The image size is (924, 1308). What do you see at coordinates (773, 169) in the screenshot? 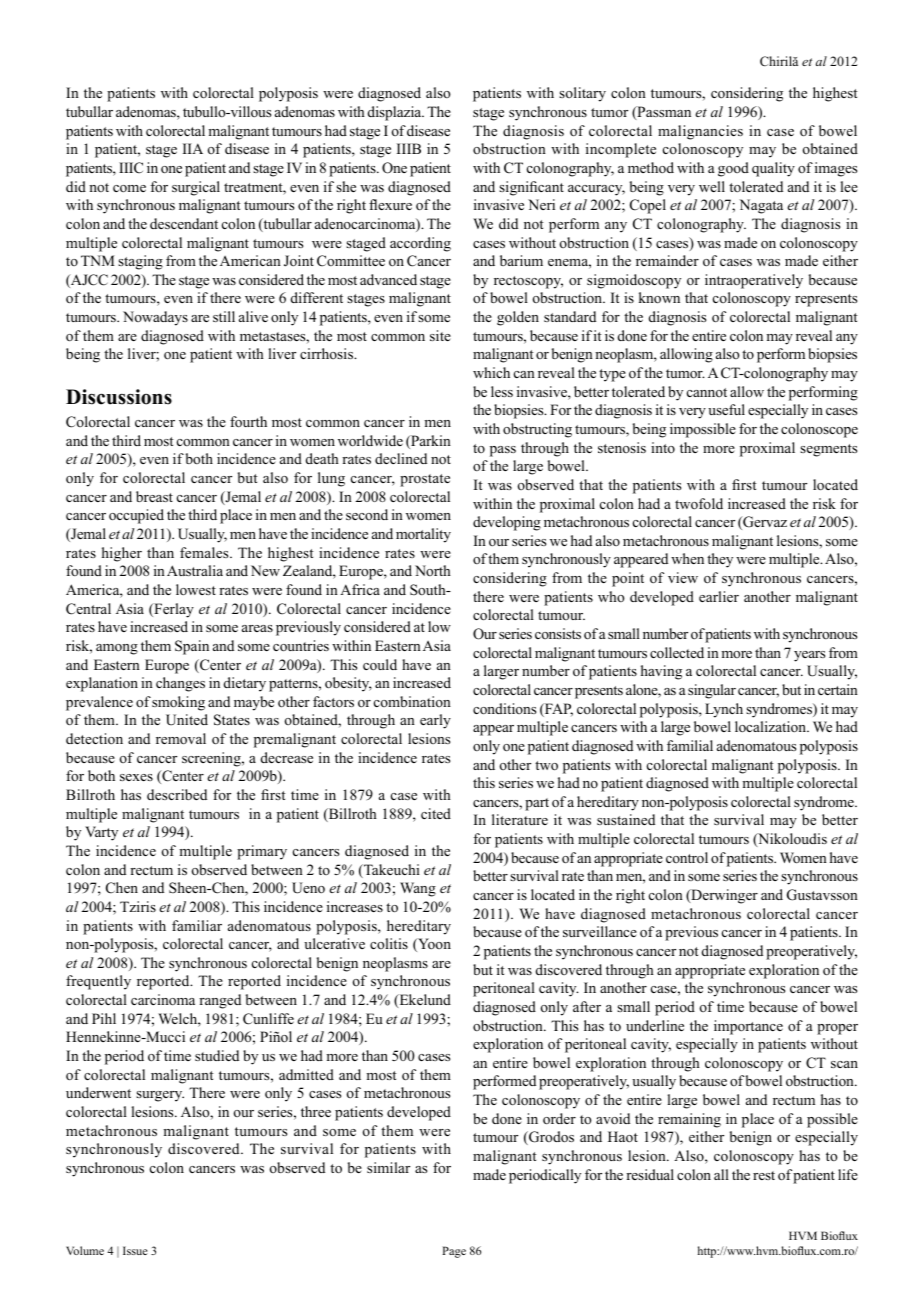
I see `quality` at bounding box center [773, 169].
